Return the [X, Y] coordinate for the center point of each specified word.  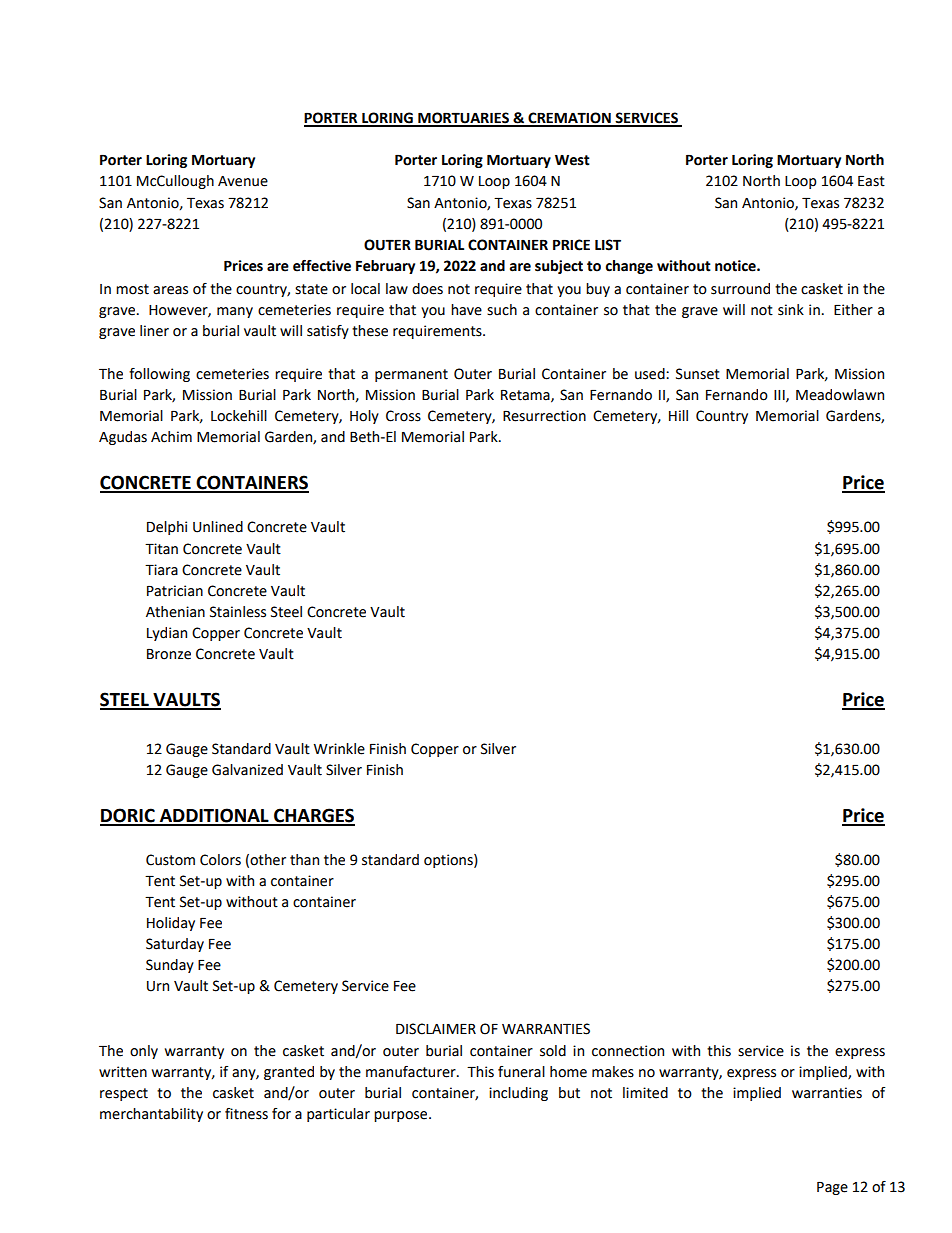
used [651, 374]
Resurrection [544, 416]
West [572, 160]
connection [628, 1051]
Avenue [243, 181]
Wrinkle [339, 749]
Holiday [171, 924]
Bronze [169, 654]
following [159, 375]
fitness [246, 1114]
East [871, 181]
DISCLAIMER [436, 1029]
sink [791, 310]
